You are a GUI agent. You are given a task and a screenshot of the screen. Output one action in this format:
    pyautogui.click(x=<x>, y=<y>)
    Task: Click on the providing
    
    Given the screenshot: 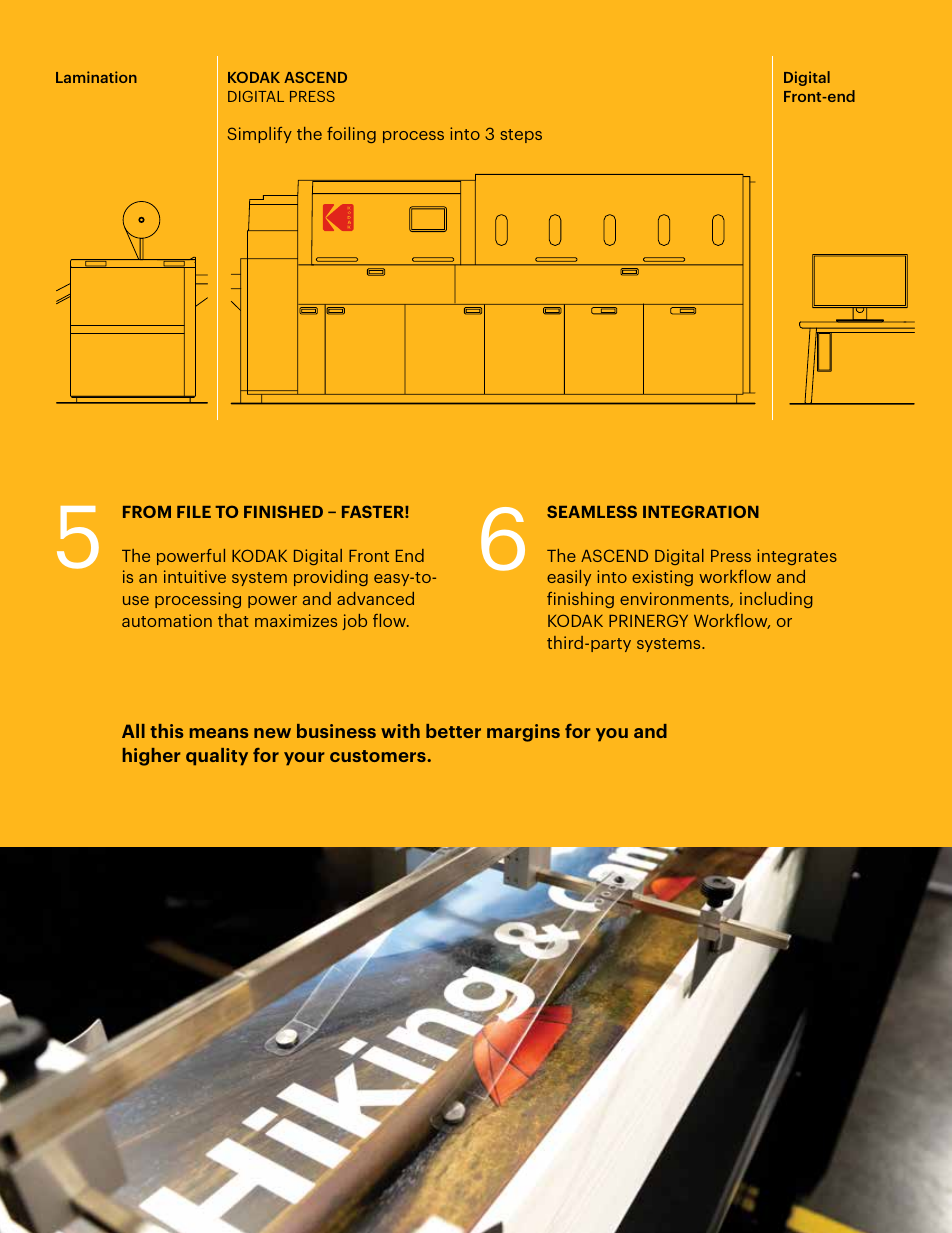 What is the action you would take?
    pyautogui.click(x=331, y=578)
